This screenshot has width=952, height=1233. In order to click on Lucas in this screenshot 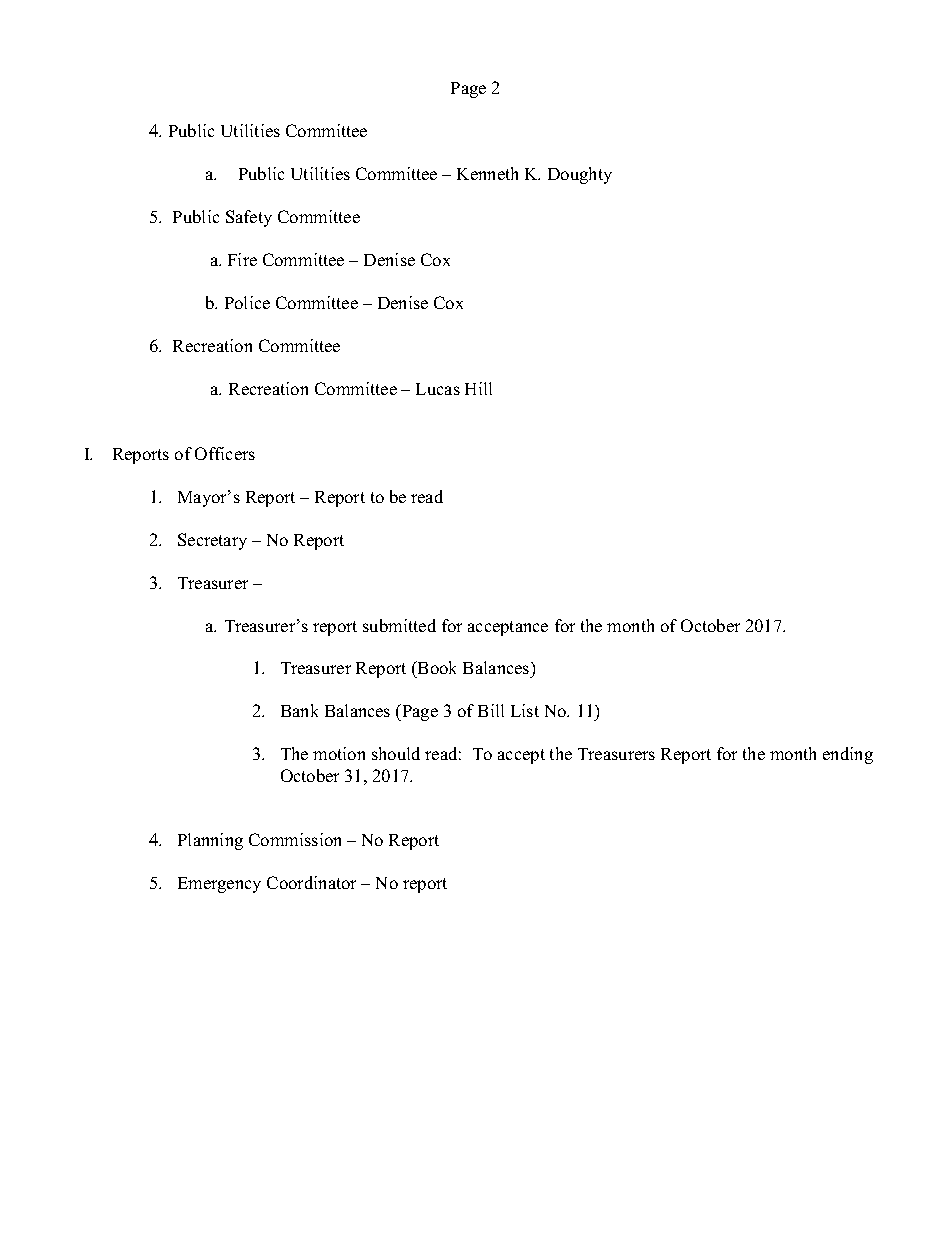, I will do `click(438, 389)`.
